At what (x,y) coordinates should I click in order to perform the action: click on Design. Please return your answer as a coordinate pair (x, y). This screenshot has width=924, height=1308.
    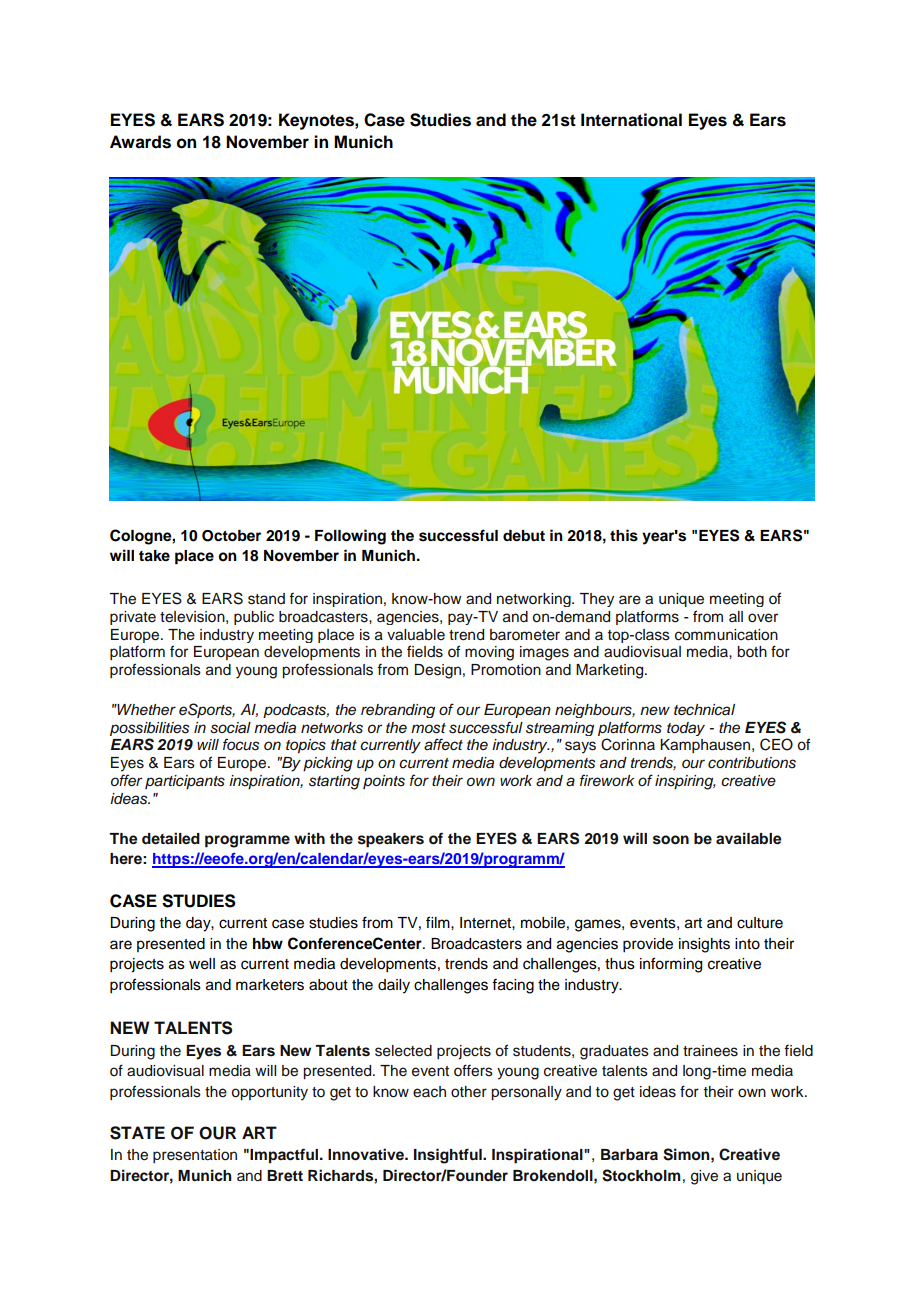
    Looking at the image, I should click on (438, 671).
